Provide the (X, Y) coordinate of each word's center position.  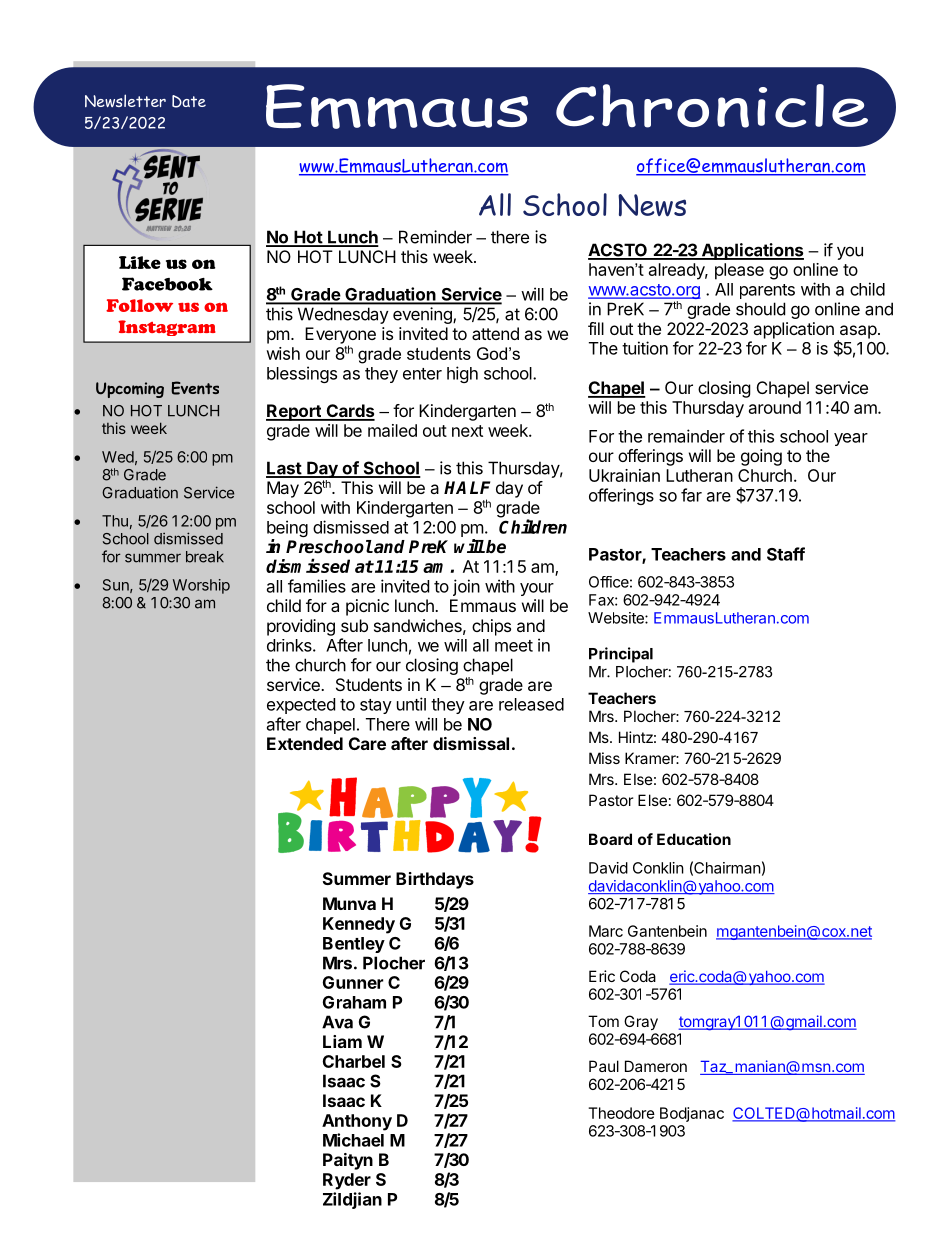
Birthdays (435, 880)
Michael (353, 1140)
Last (284, 469)
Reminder (435, 237)
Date (189, 101)
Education (694, 839)
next (467, 431)
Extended (305, 743)
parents (767, 291)
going (761, 457)
